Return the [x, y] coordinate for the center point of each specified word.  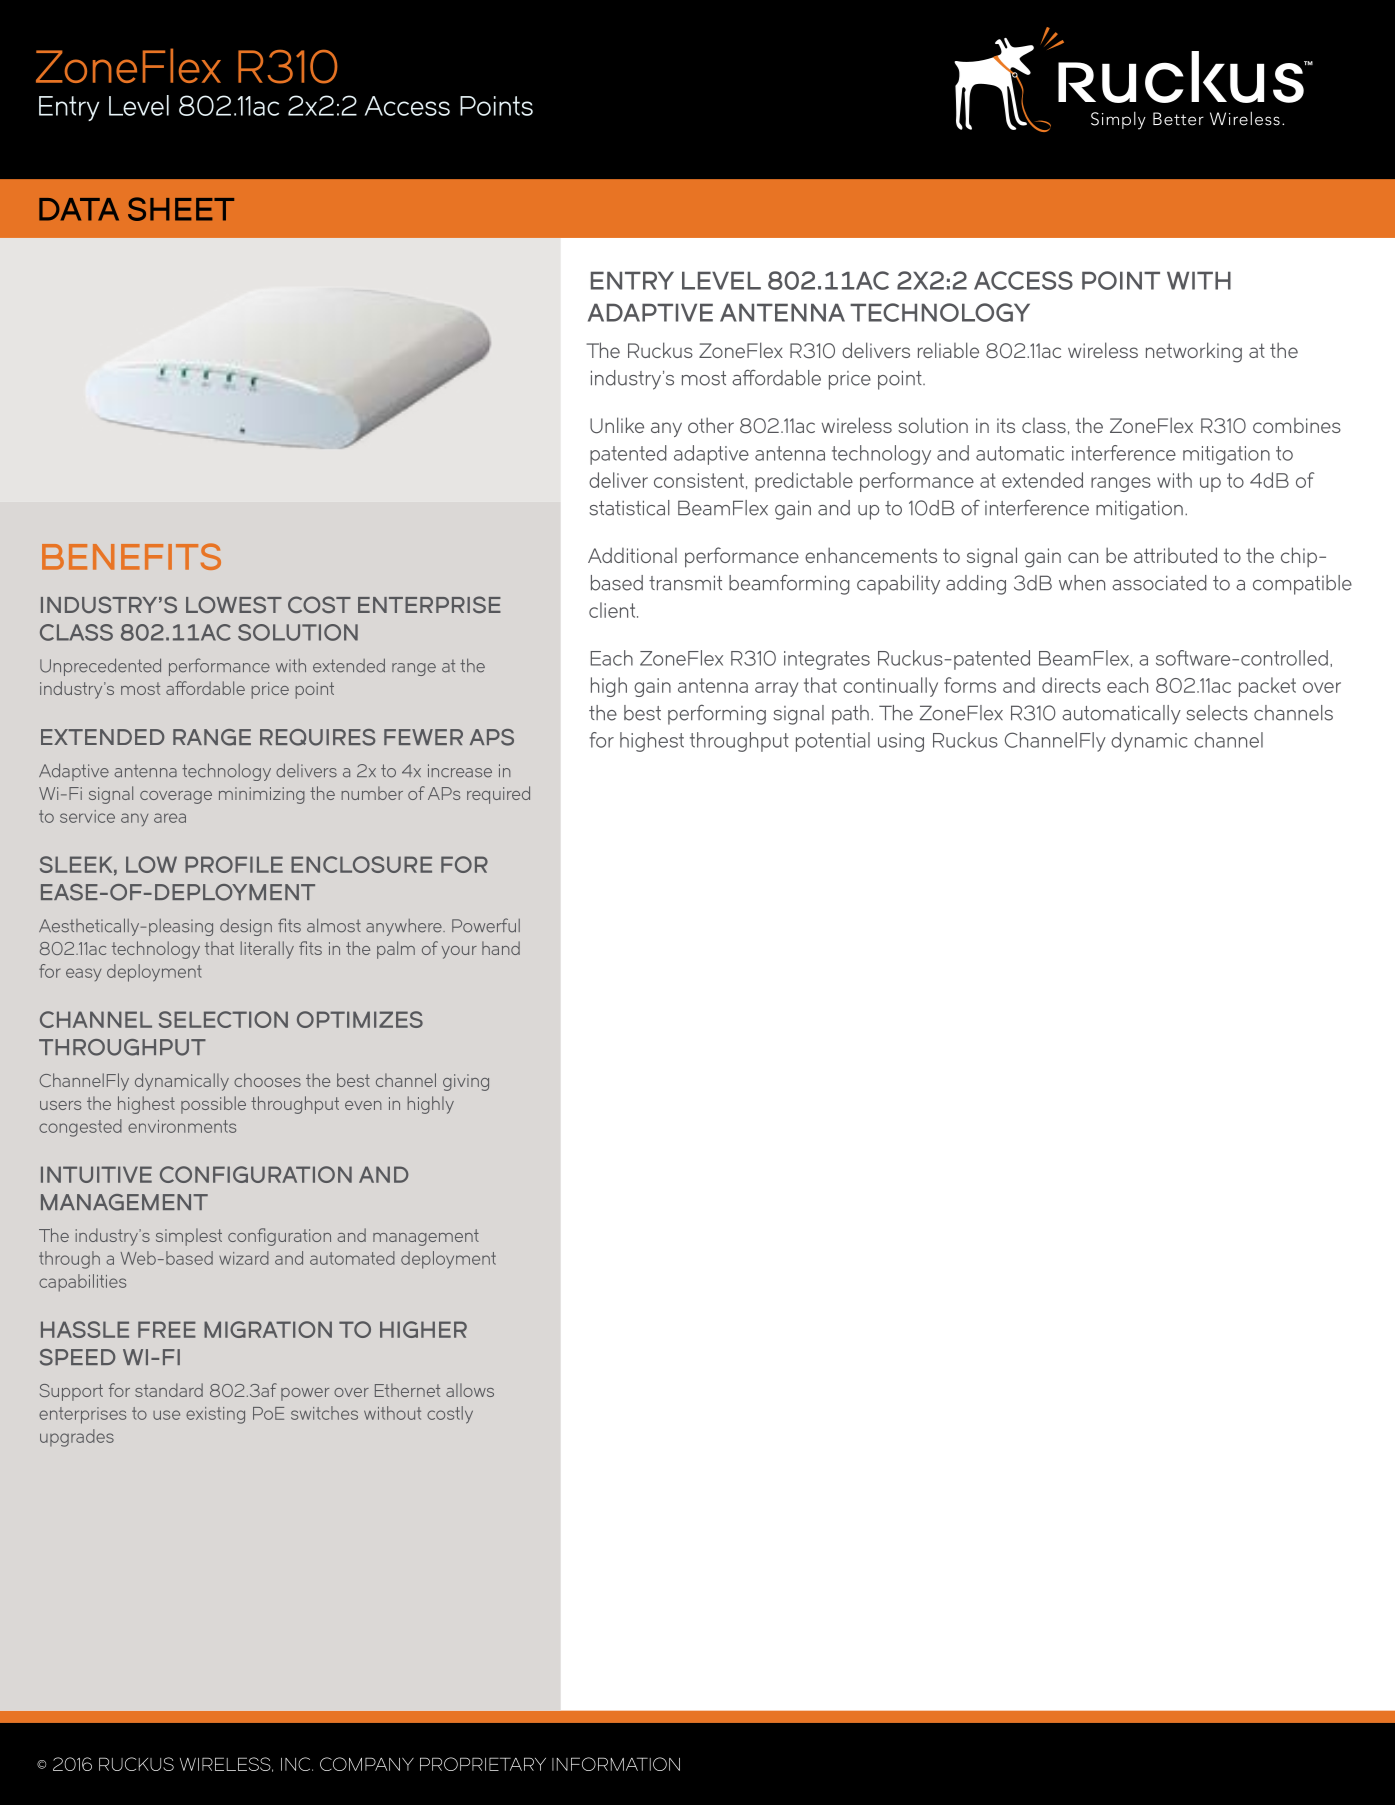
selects [1217, 713]
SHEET [181, 209]
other [711, 425]
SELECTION [223, 1019]
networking [1194, 352]
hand [501, 948]
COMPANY [367, 1764]
